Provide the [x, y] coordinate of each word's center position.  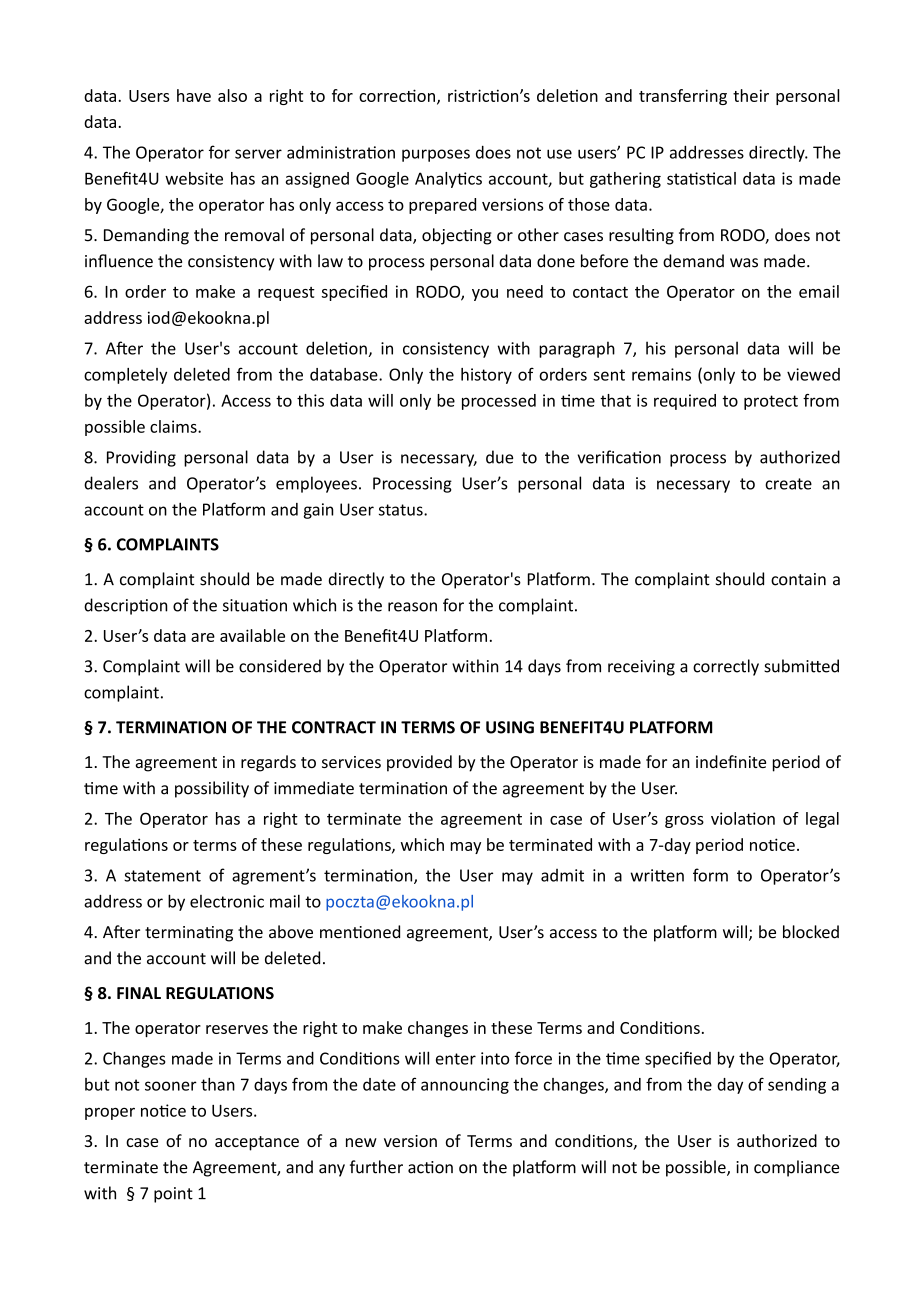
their [751, 95]
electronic [227, 901]
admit [562, 875]
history [486, 376]
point [173, 1195]
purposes [436, 155]
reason [412, 607]
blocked [811, 932]
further [376, 1167]
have [194, 95]
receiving [641, 668]
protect [771, 402]
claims [174, 426]
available [252, 635]
